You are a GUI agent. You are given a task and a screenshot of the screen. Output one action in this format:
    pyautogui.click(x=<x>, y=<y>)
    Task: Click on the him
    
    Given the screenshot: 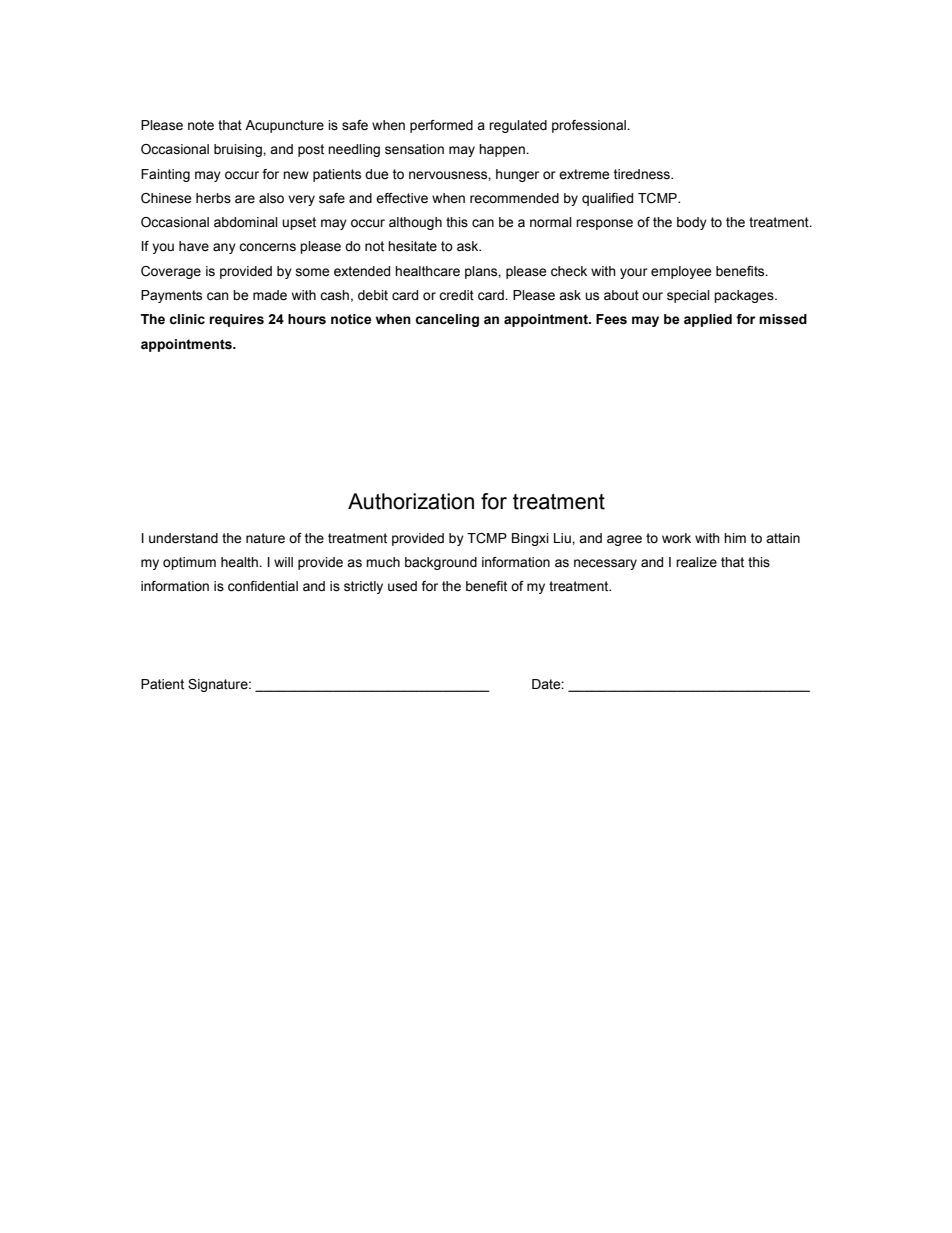 What is the action you would take?
    pyautogui.click(x=735, y=538)
